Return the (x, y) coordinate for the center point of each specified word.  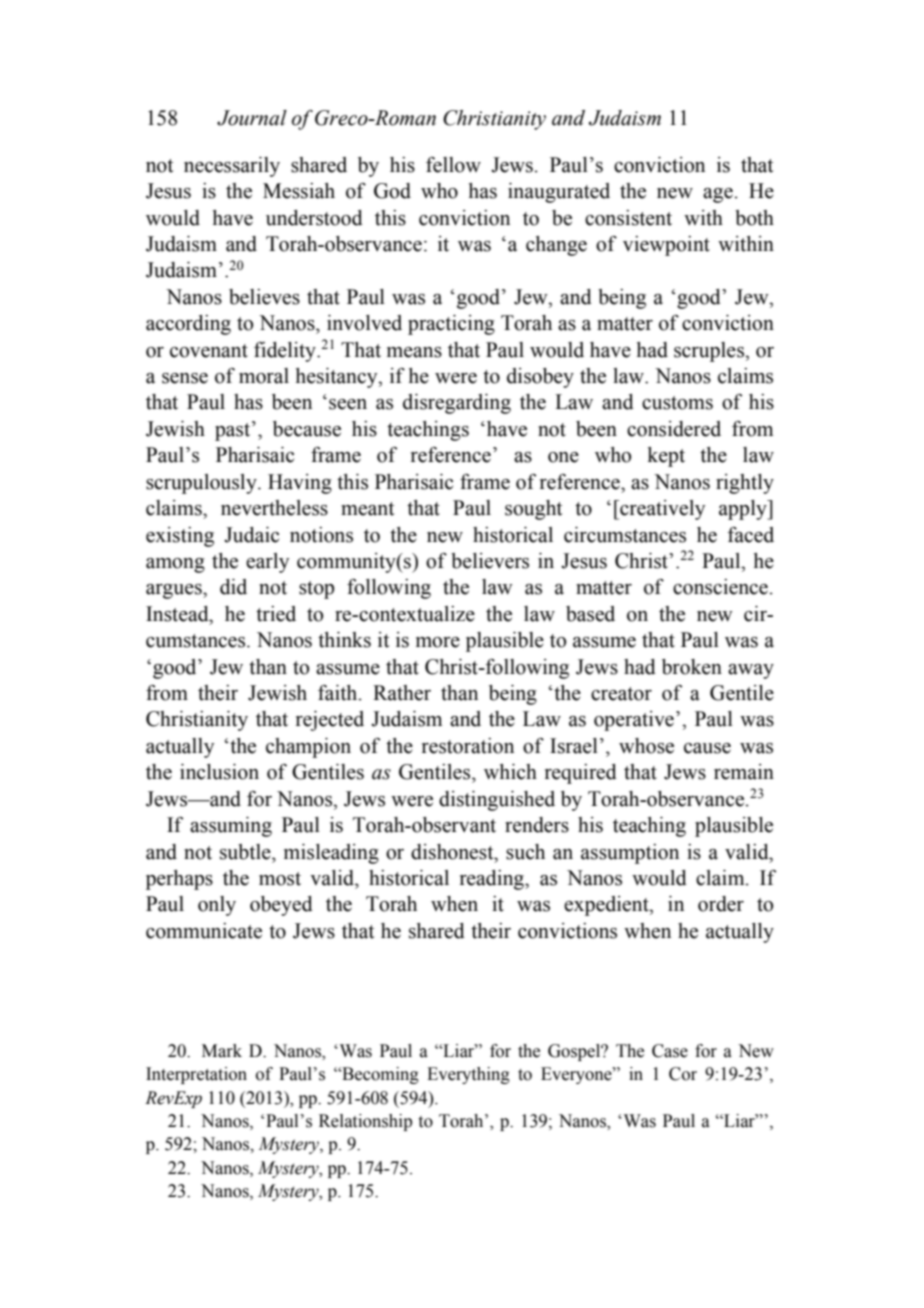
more (438, 642)
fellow (453, 165)
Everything (468, 1075)
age (718, 195)
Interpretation (196, 1075)
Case (670, 1051)
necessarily (232, 167)
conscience (720, 587)
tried (276, 614)
